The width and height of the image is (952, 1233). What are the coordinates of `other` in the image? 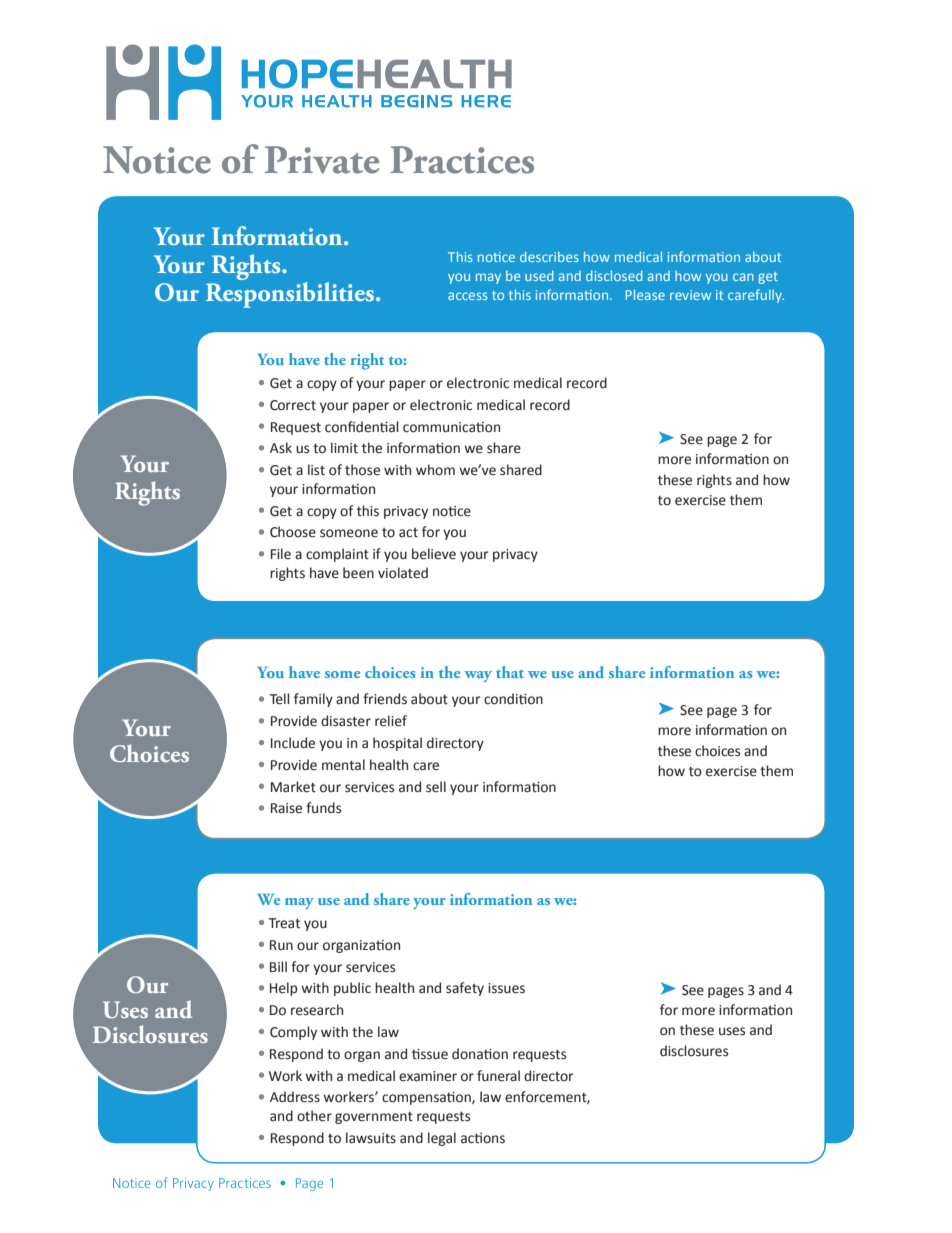 It's located at (314, 1116).
